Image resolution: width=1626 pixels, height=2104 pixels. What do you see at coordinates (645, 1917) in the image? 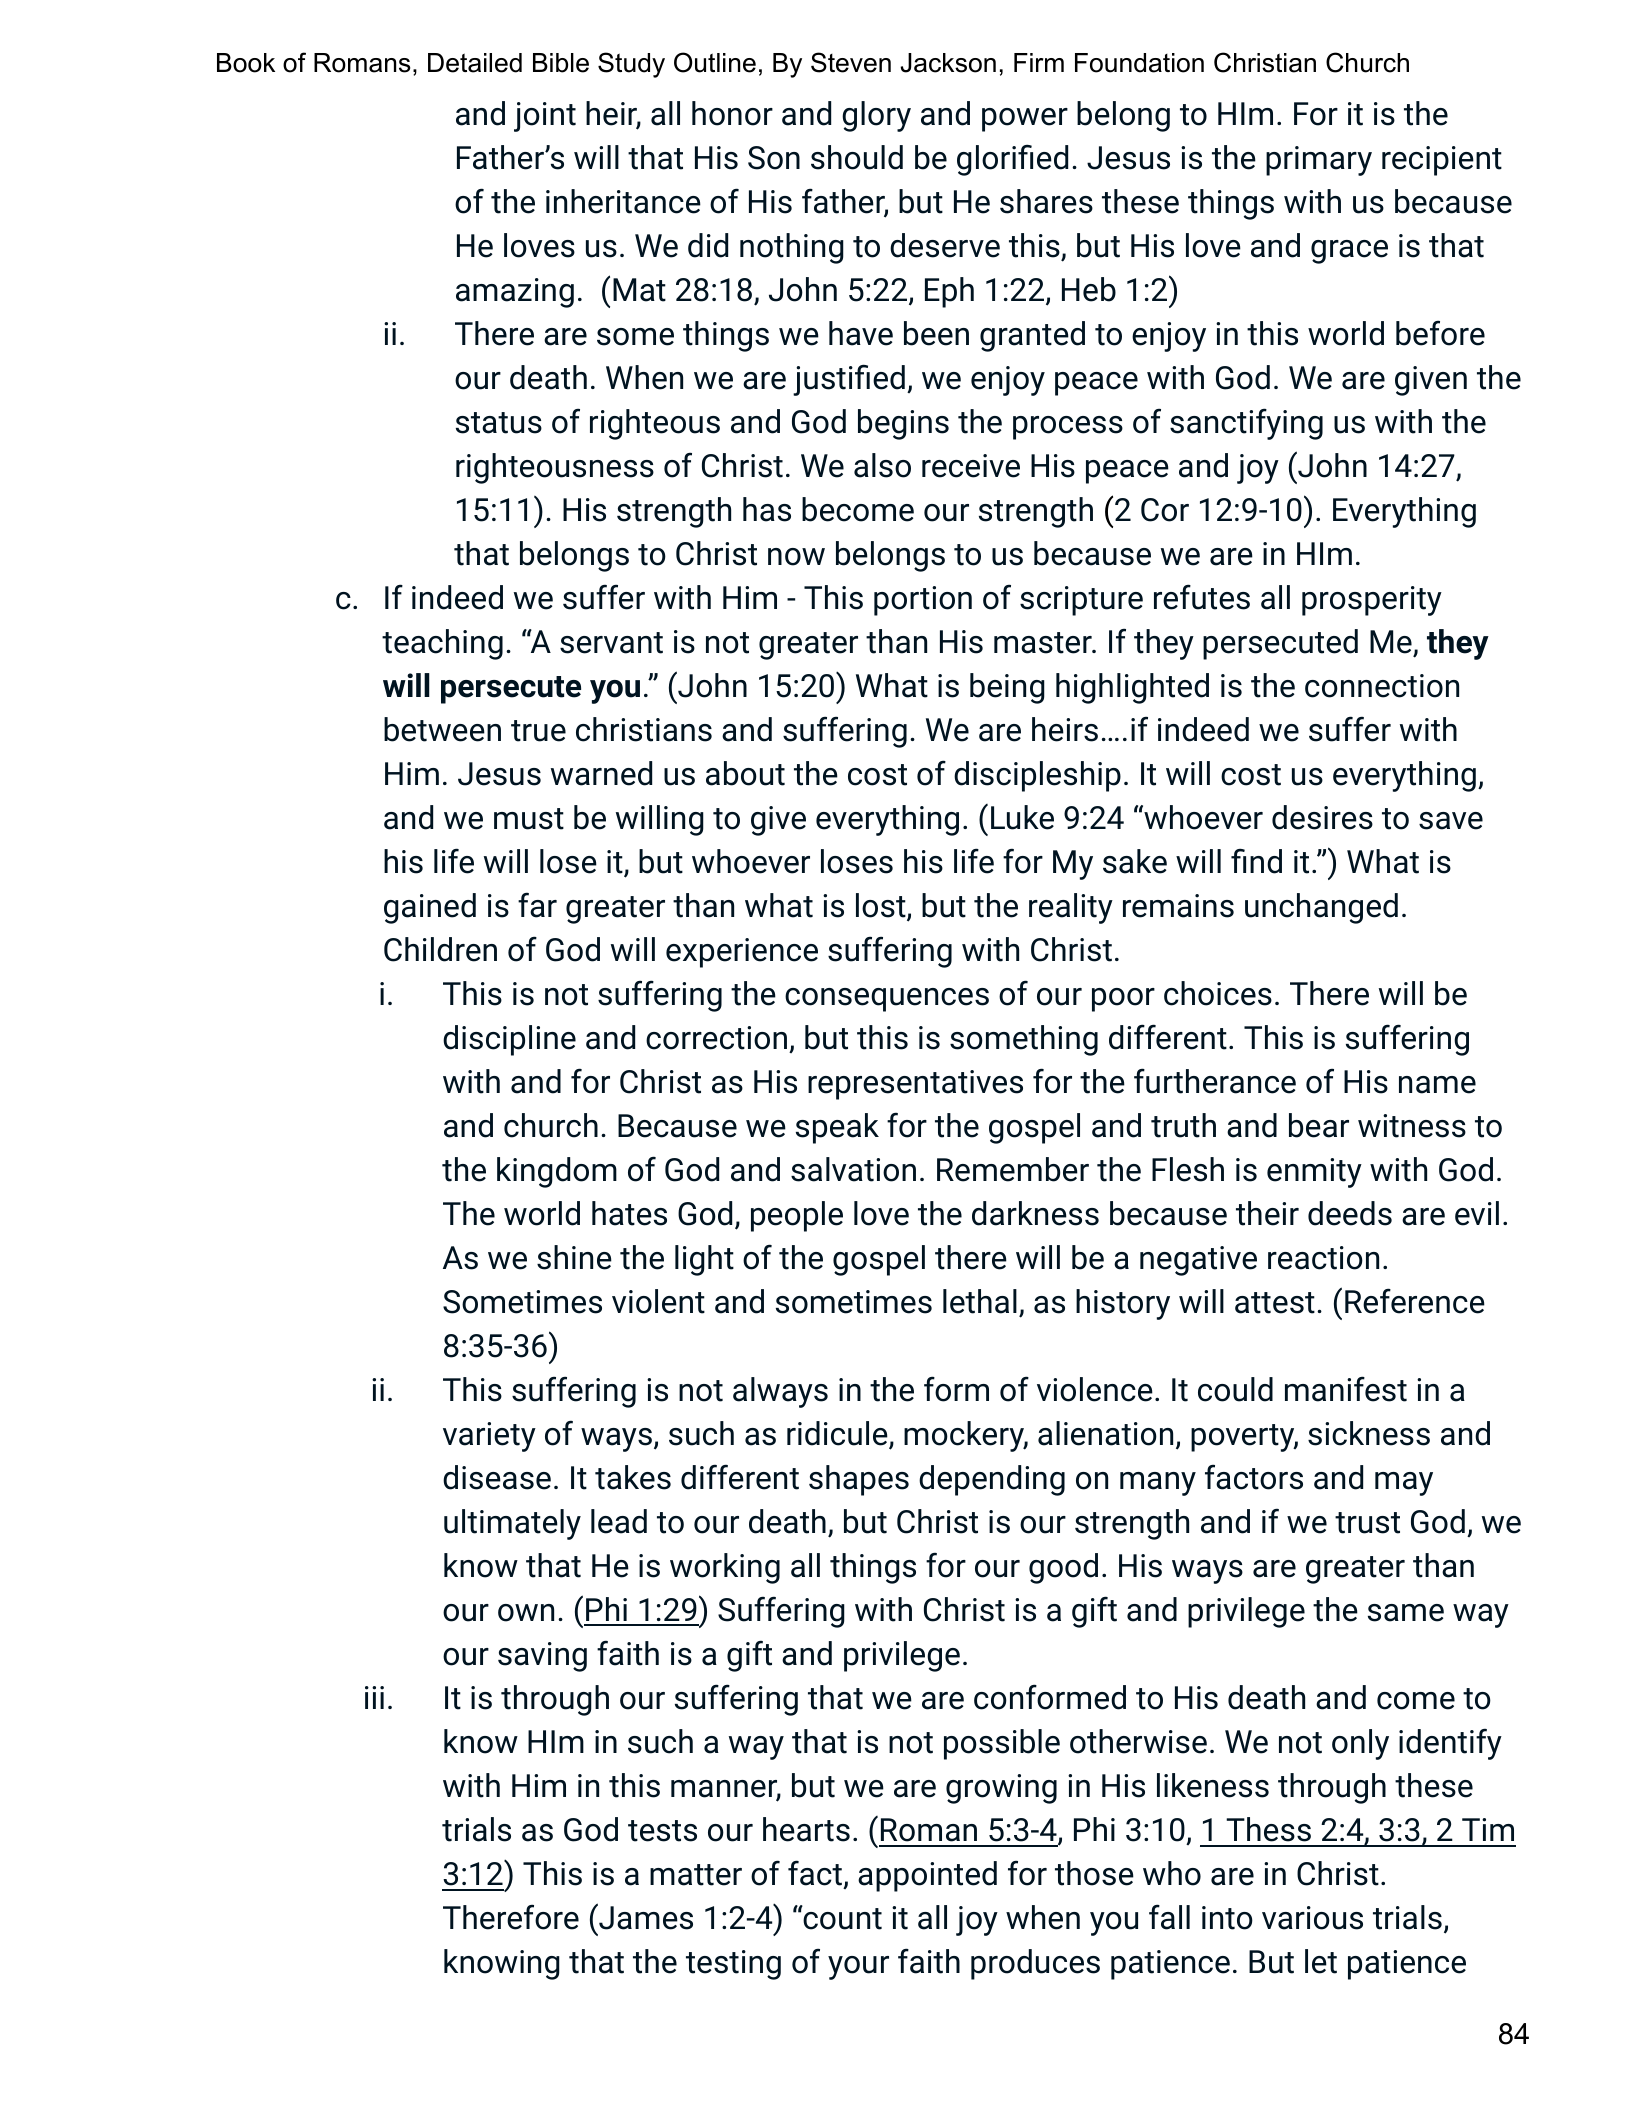
I see `James` at bounding box center [645, 1917].
